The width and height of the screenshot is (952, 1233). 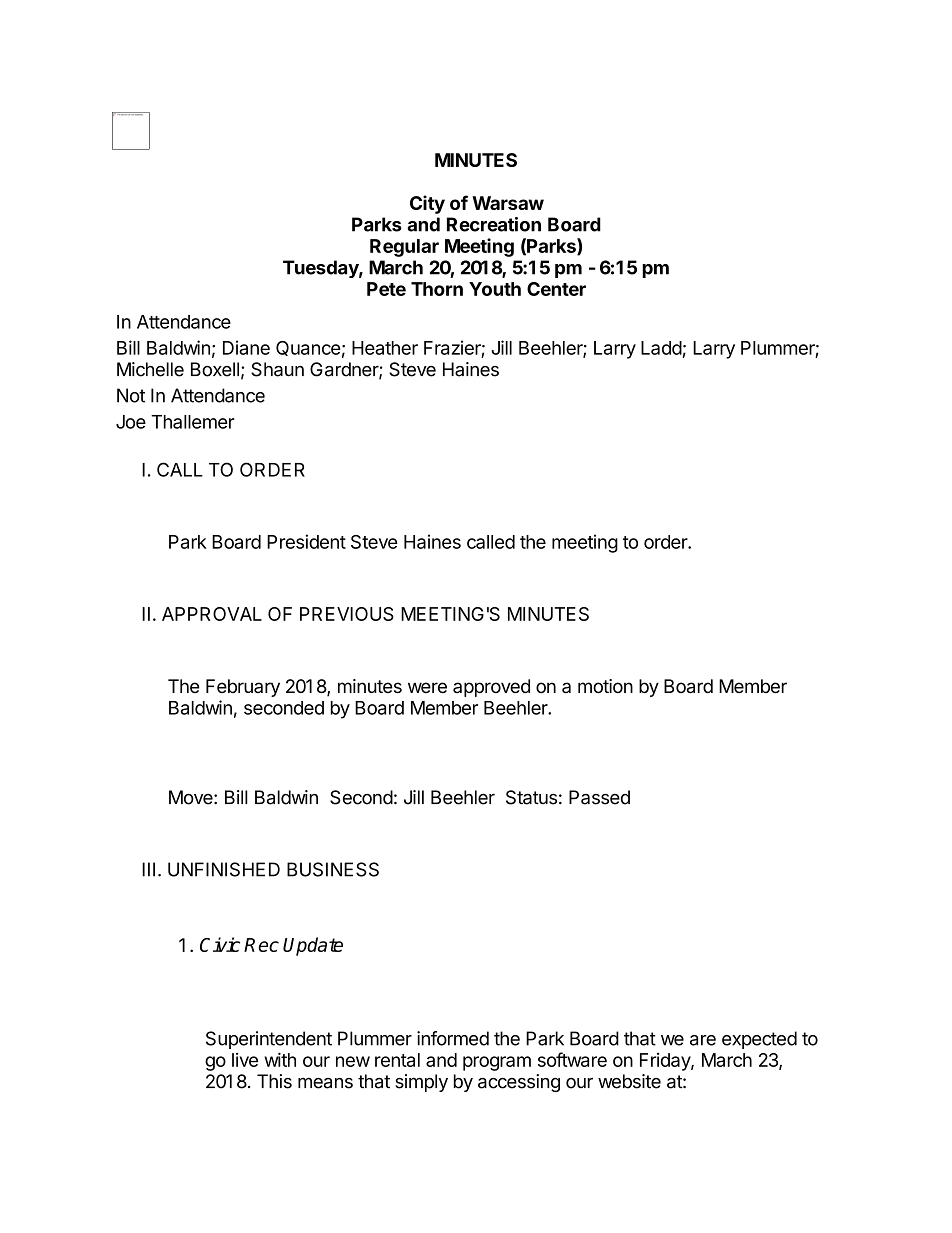 What do you see at coordinates (224, 869) in the screenshot?
I see `UNFINISHED` at bounding box center [224, 869].
